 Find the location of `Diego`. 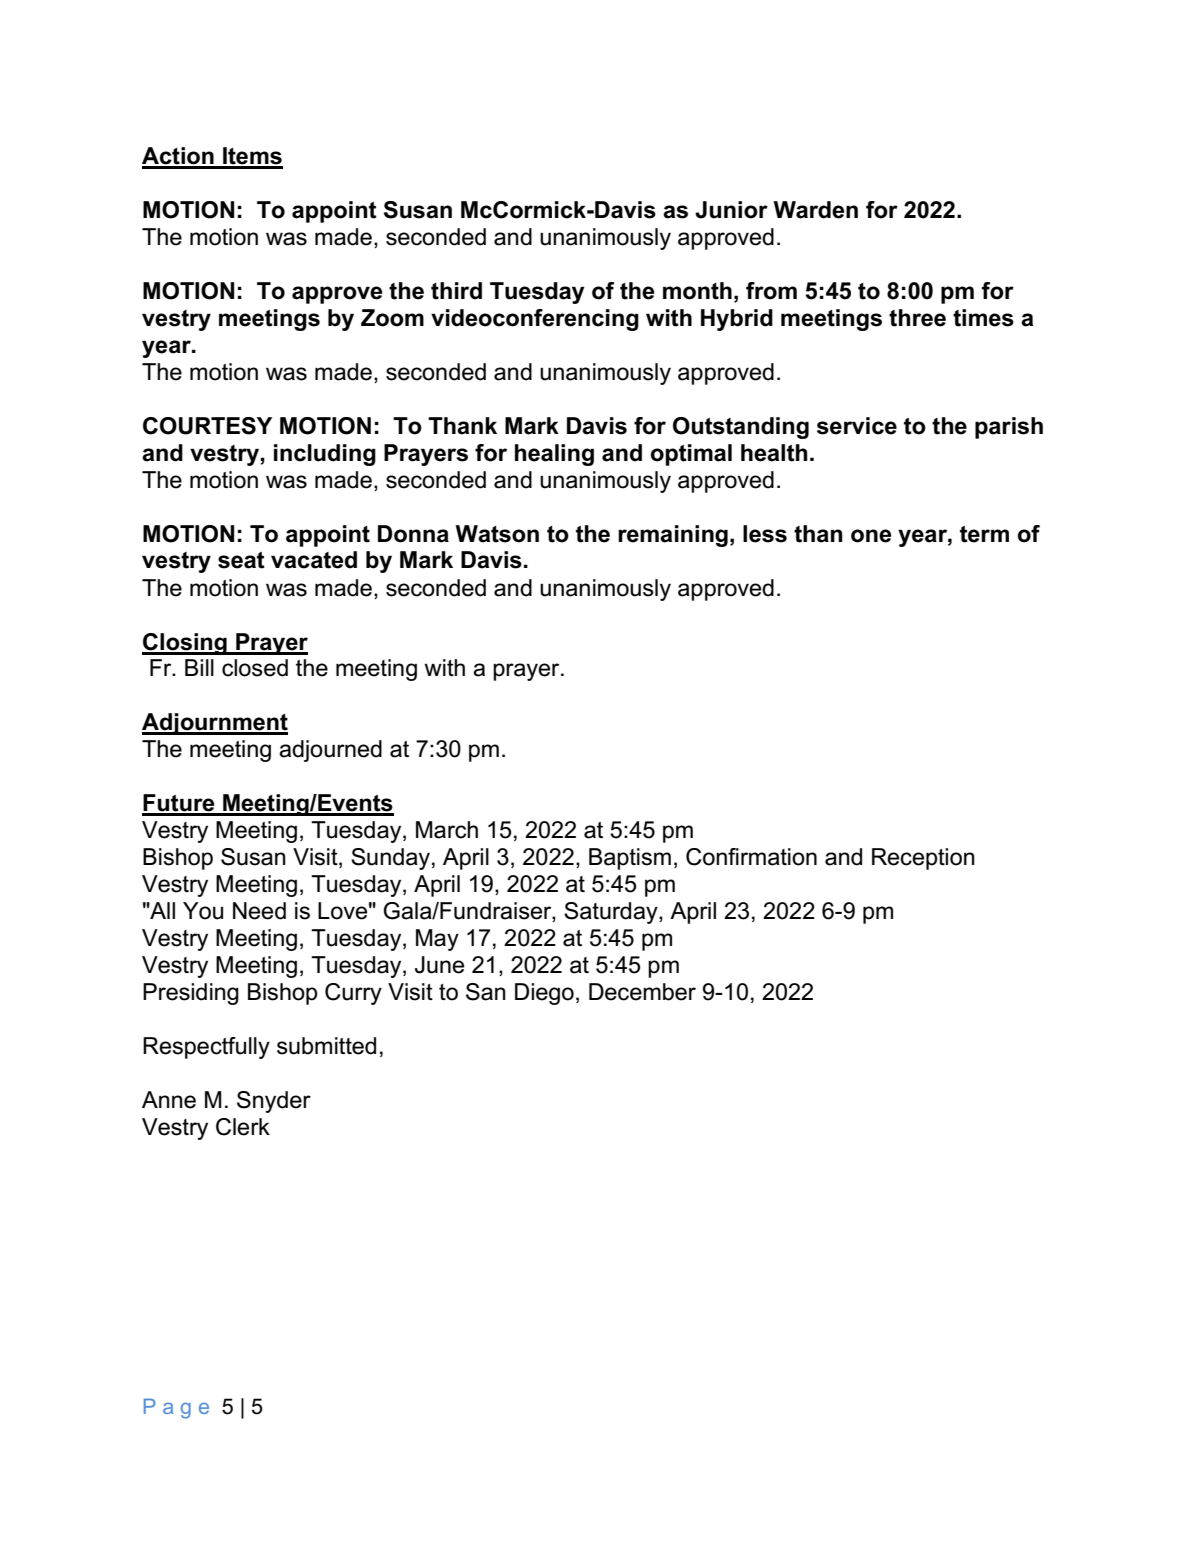

Diego is located at coordinates (544, 994).
